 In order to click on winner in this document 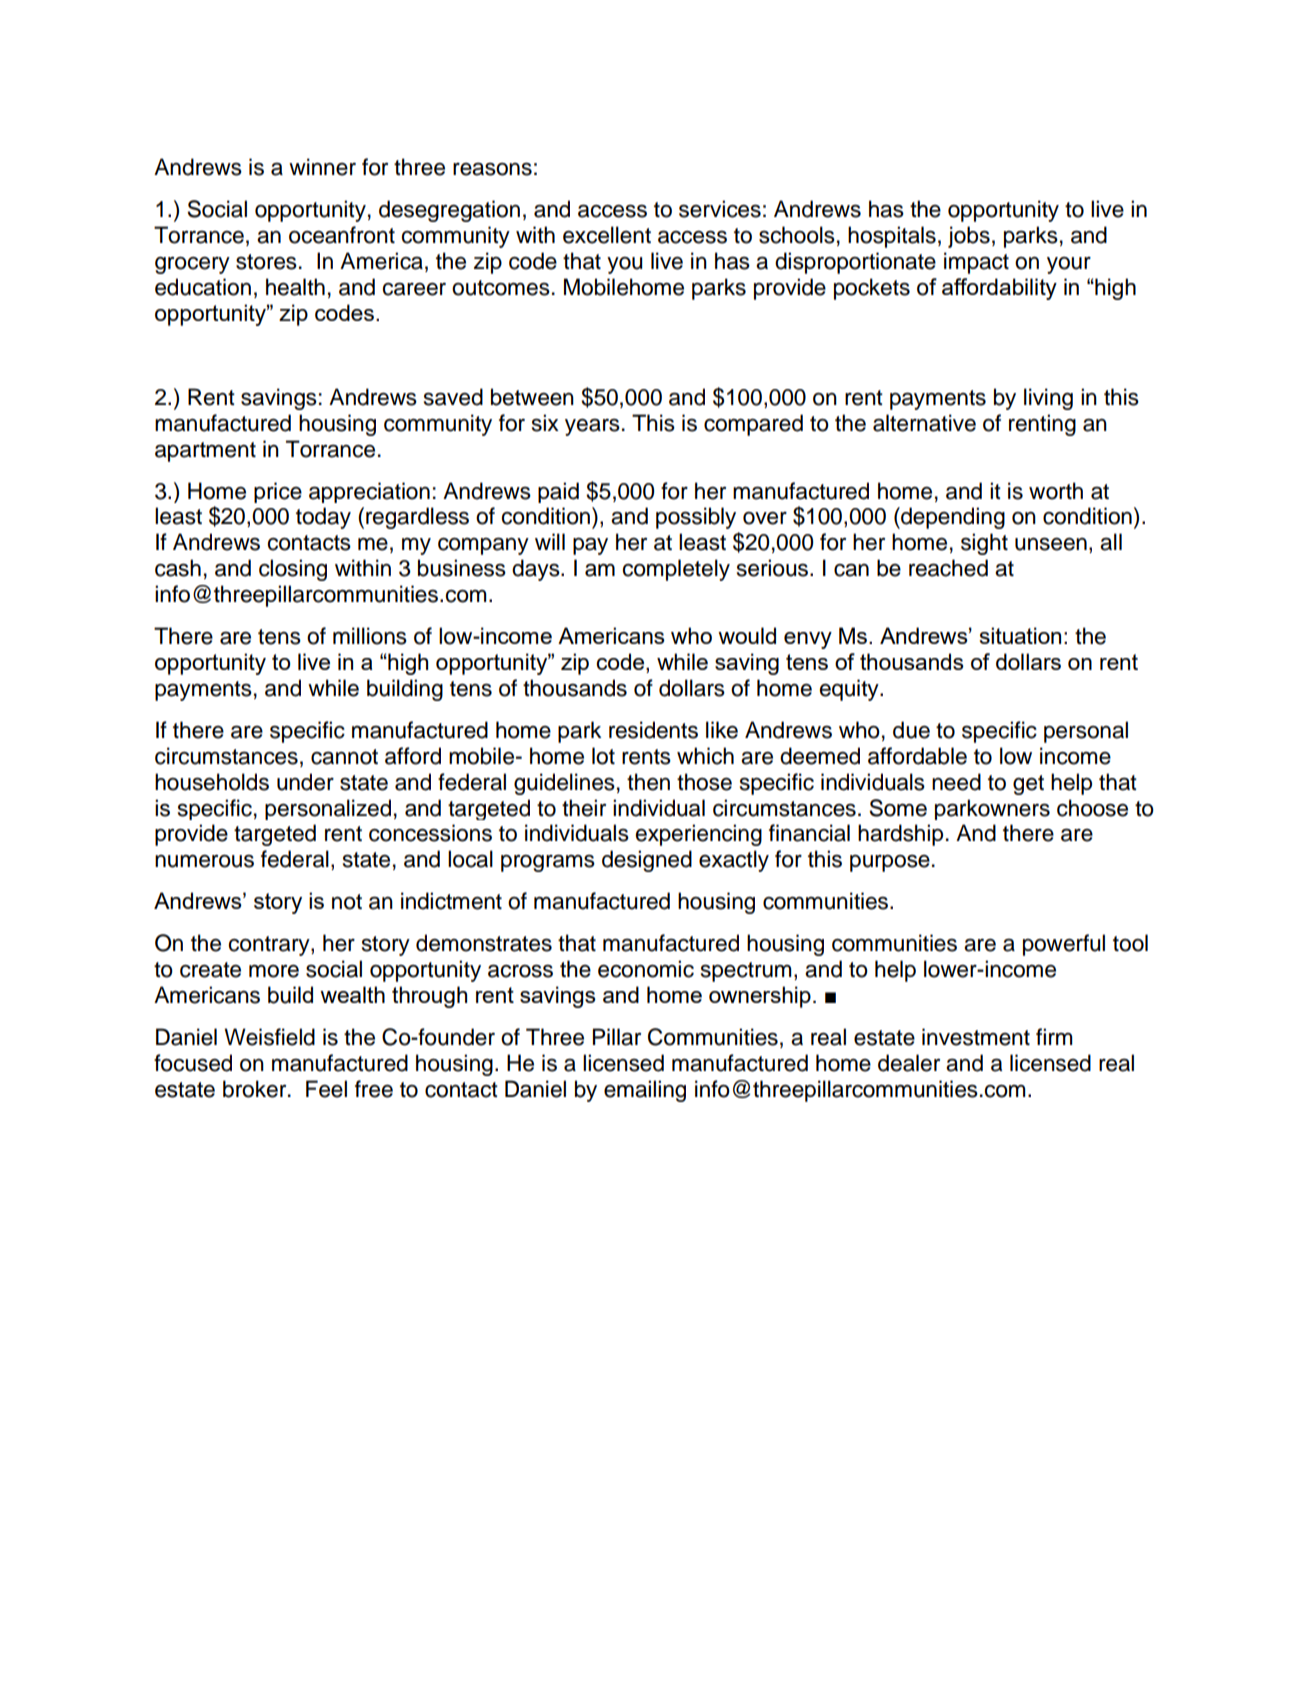, I will do `click(322, 167)`.
